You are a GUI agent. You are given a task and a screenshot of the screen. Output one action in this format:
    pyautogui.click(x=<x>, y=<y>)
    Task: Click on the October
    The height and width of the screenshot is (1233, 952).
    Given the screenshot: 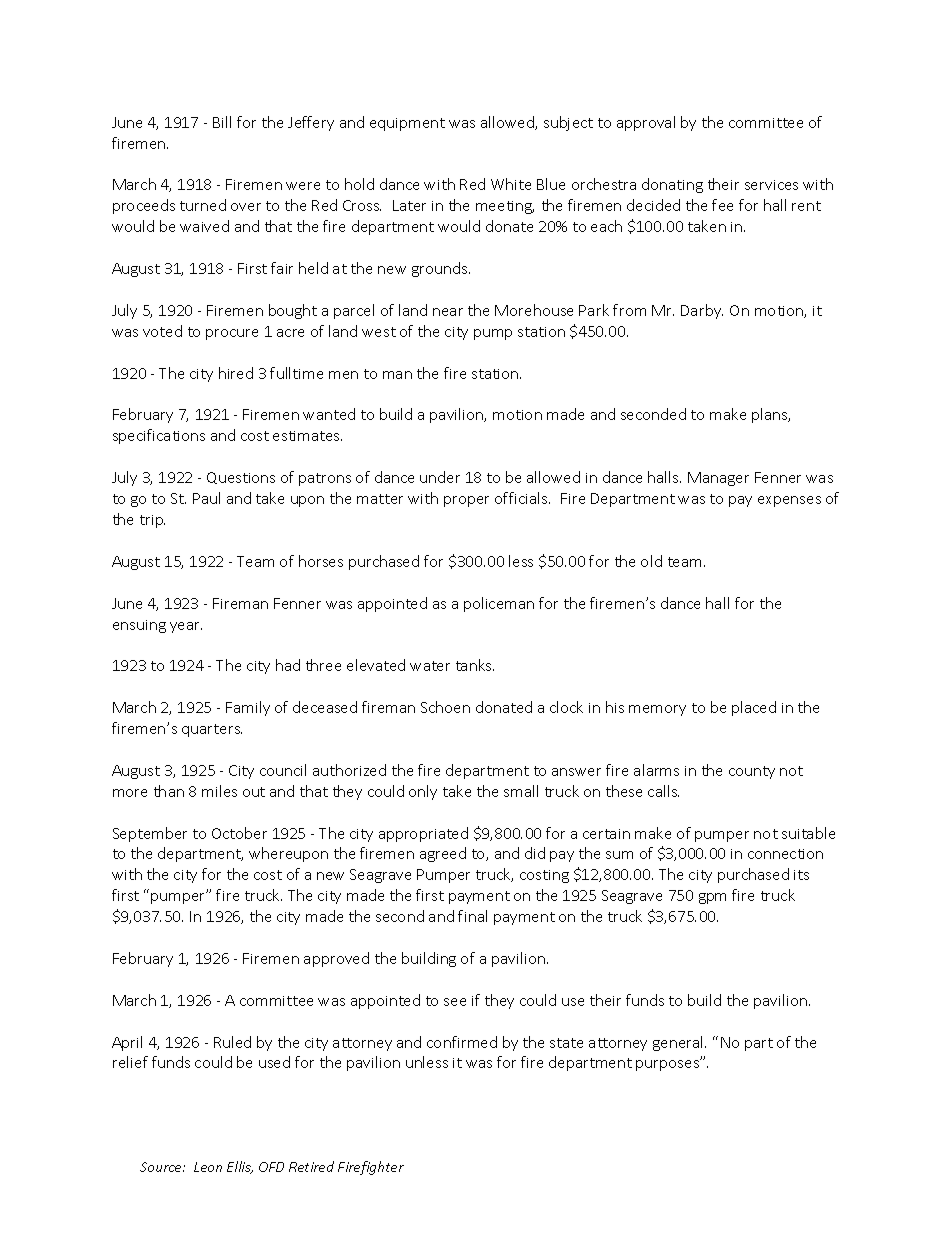 What is the action you would take?
    pyautogui.click(x=239, y=833)
